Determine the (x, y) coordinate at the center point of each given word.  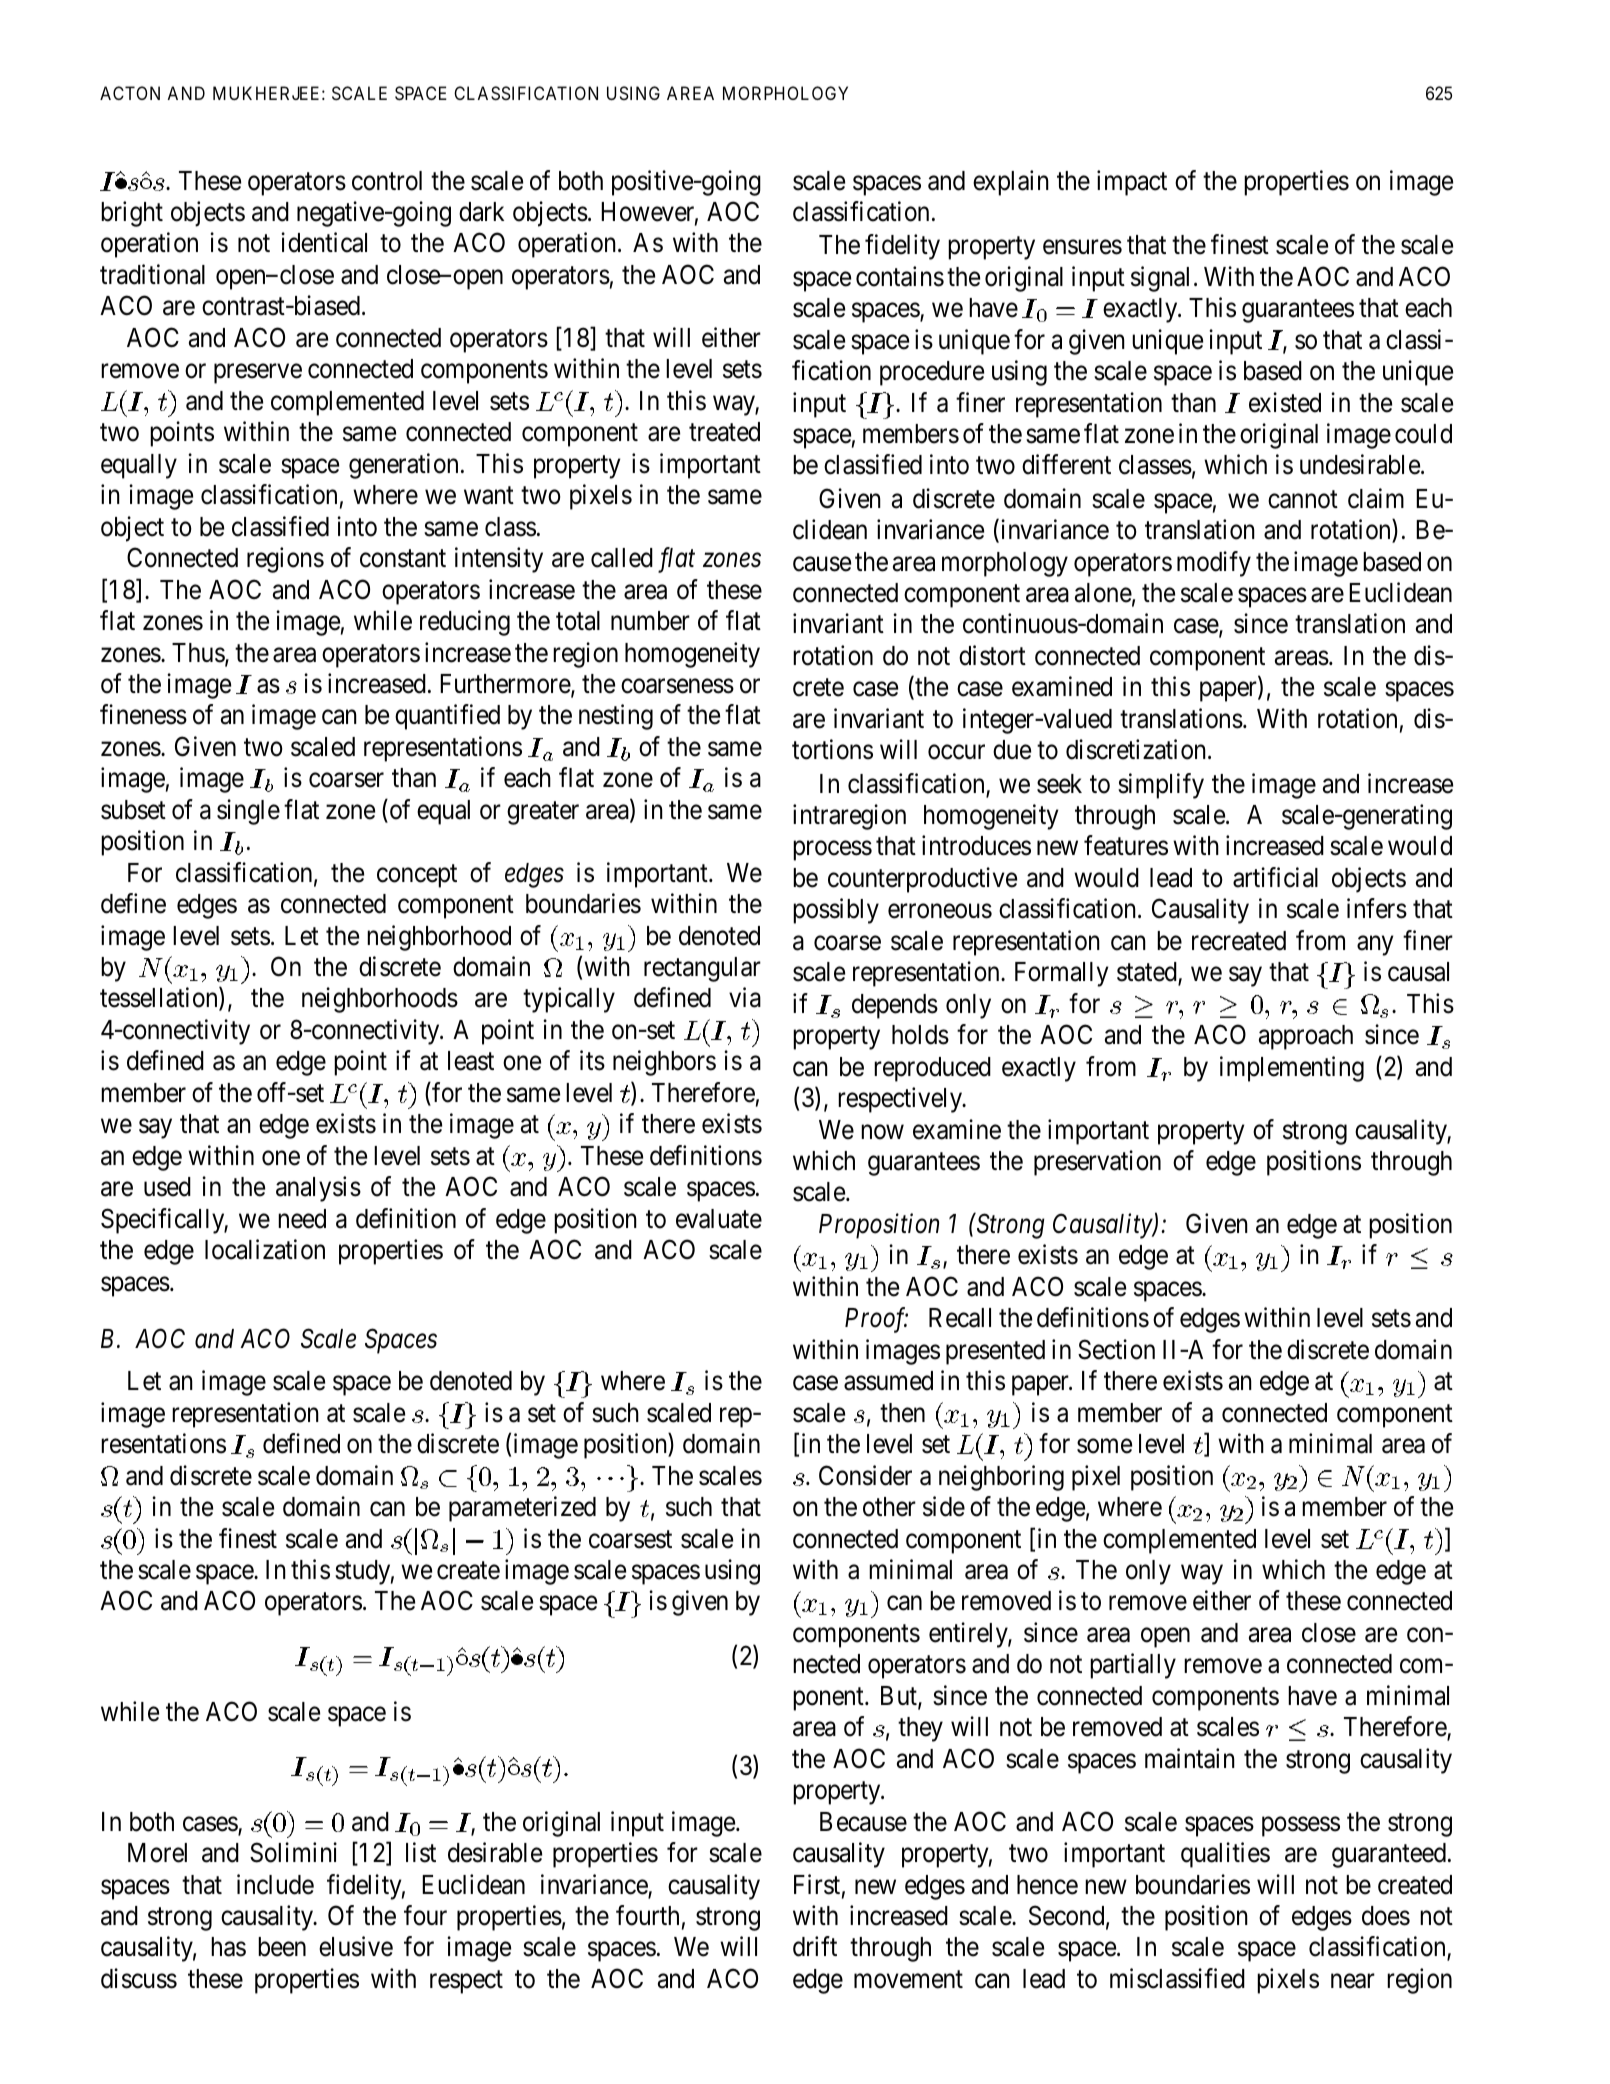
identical (324, 243)
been (282, 1947)
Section (1116, 1349)
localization (265, 1249)
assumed (888, 1381)
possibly (836, 911)
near (1353, 1981)
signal (1160, 279)
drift (815, 1947)
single (248, 812)
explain (1011, 183)
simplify (1161, 786)
